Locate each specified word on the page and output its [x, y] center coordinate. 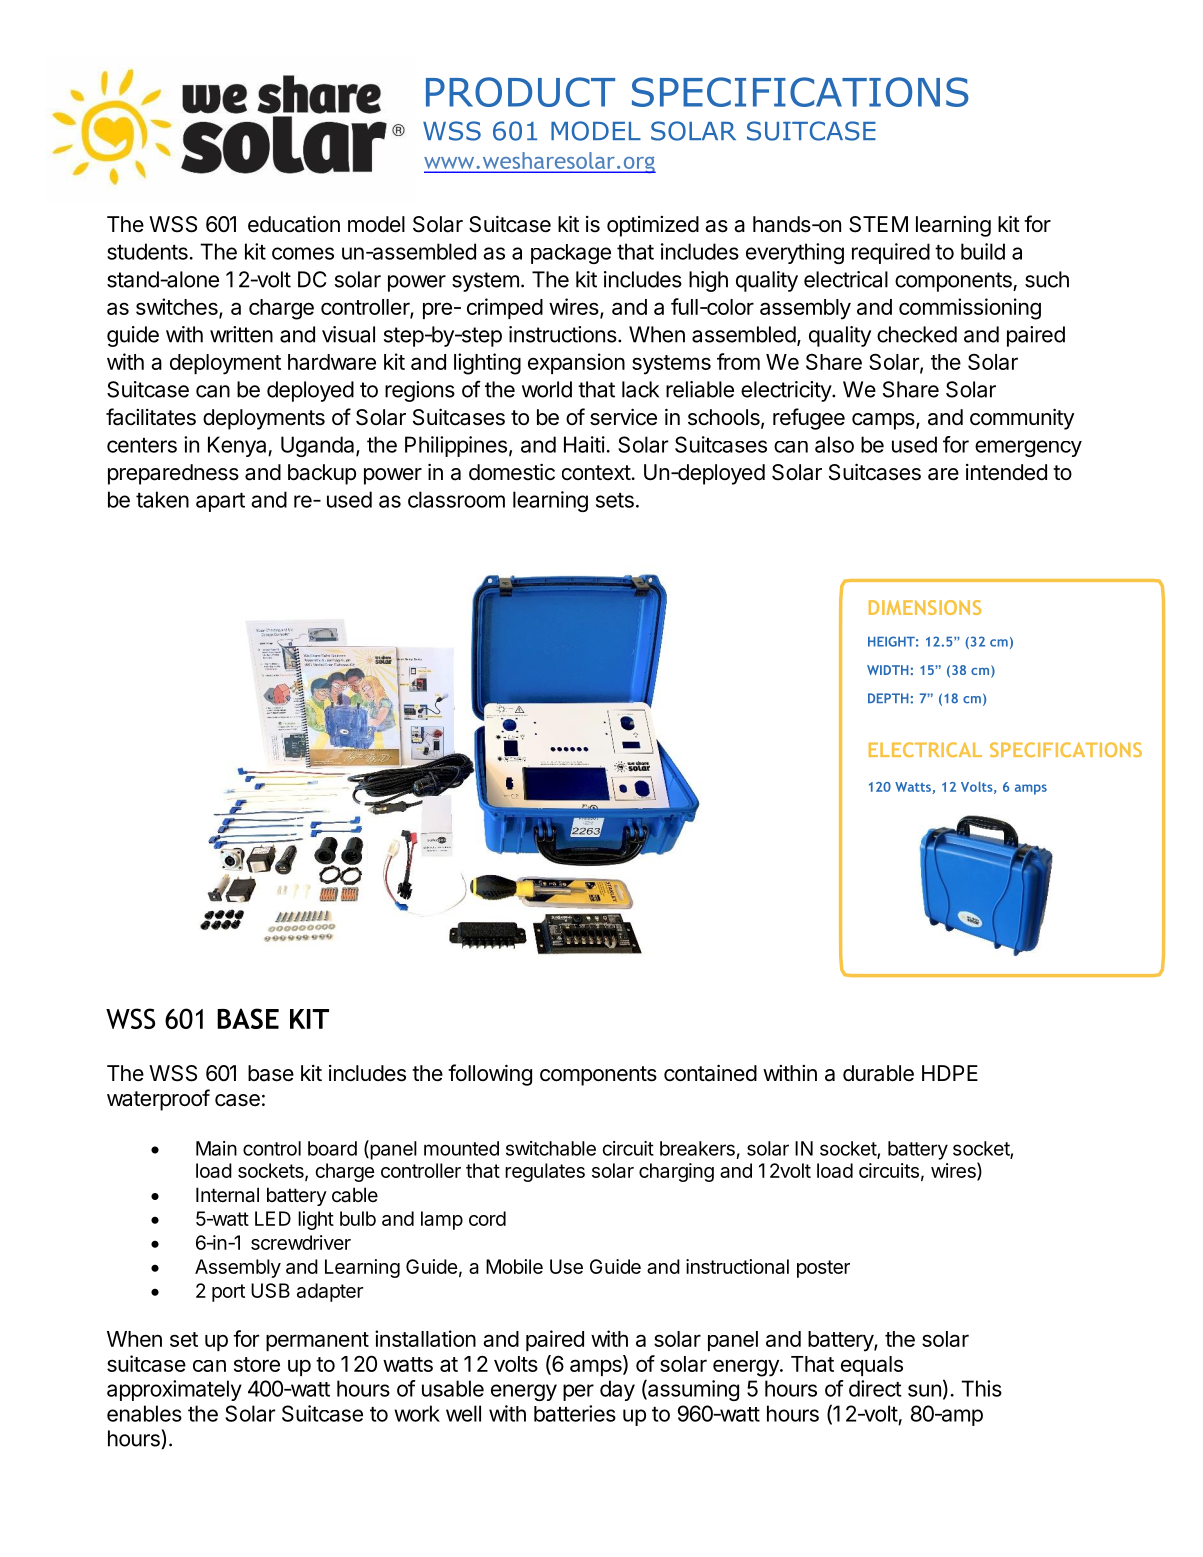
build [983, 251]
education [294, 224]
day [617, 1390]
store [257, 1364]
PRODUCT [520, 92]
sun [924, 1390]
